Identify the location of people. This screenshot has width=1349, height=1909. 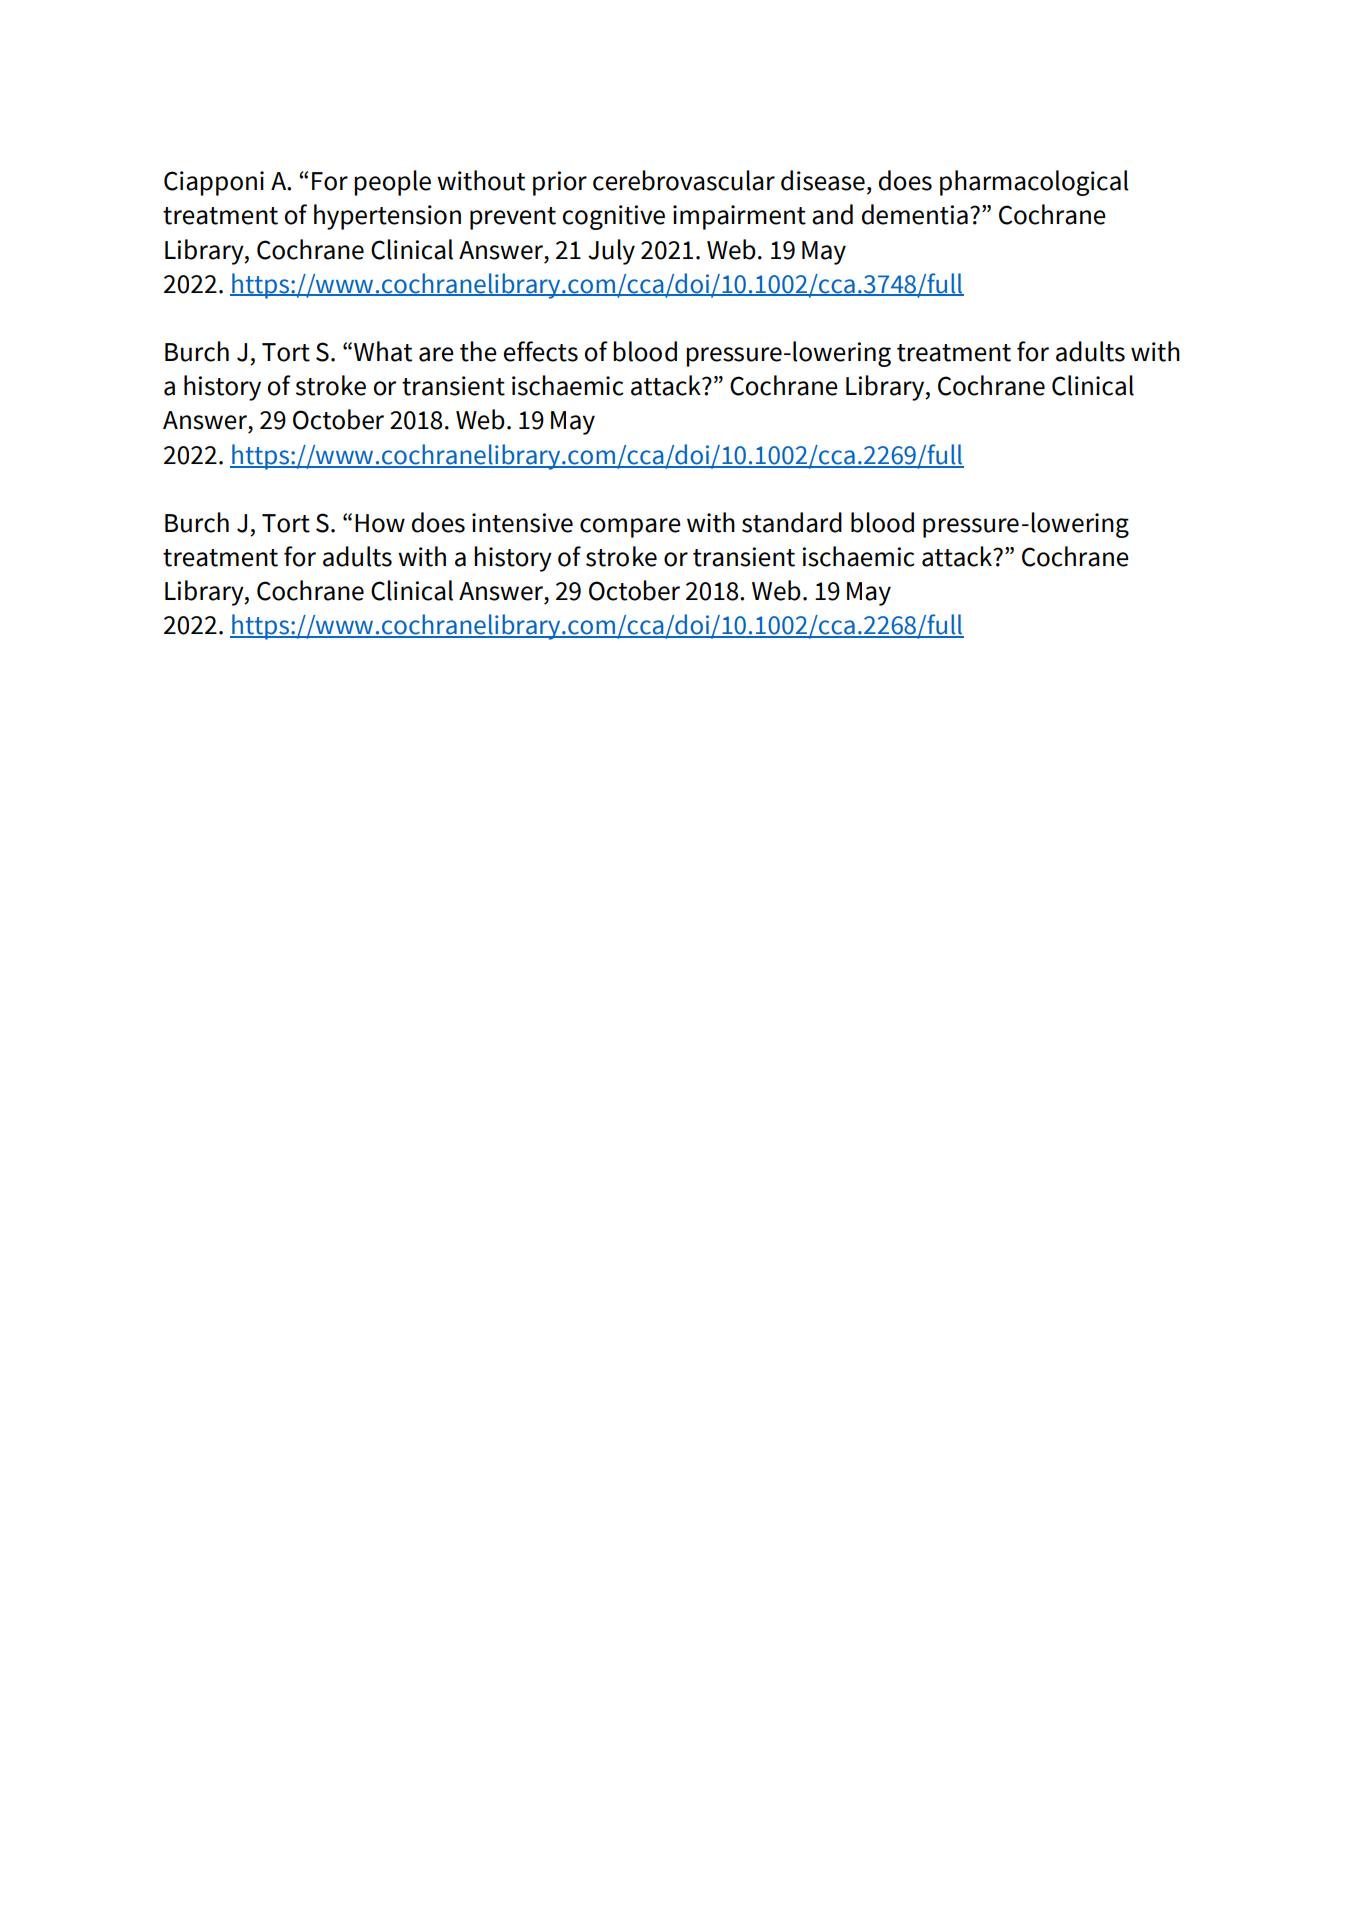
(392, 183).
